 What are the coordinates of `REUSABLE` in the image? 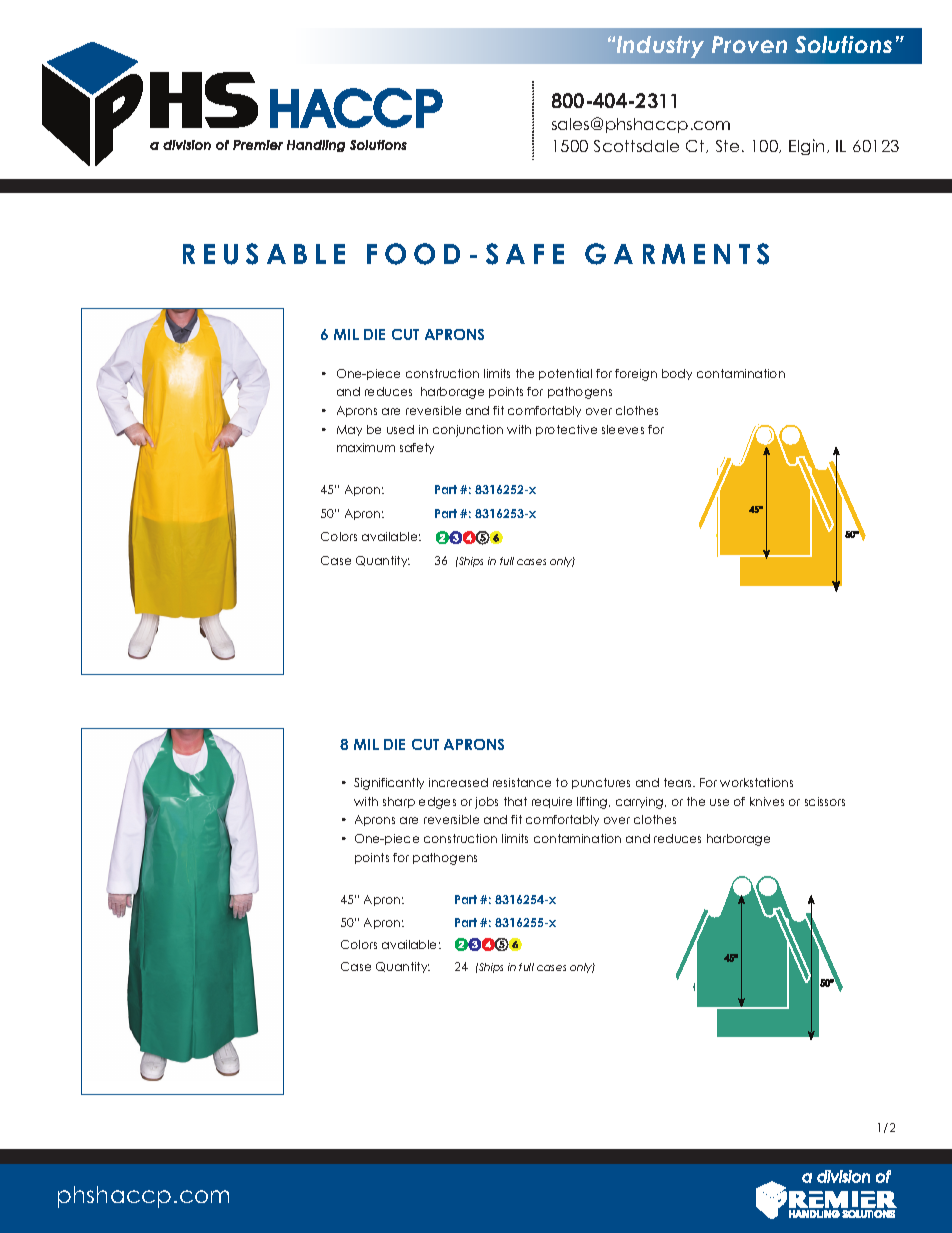 It's located at (264, 254).
